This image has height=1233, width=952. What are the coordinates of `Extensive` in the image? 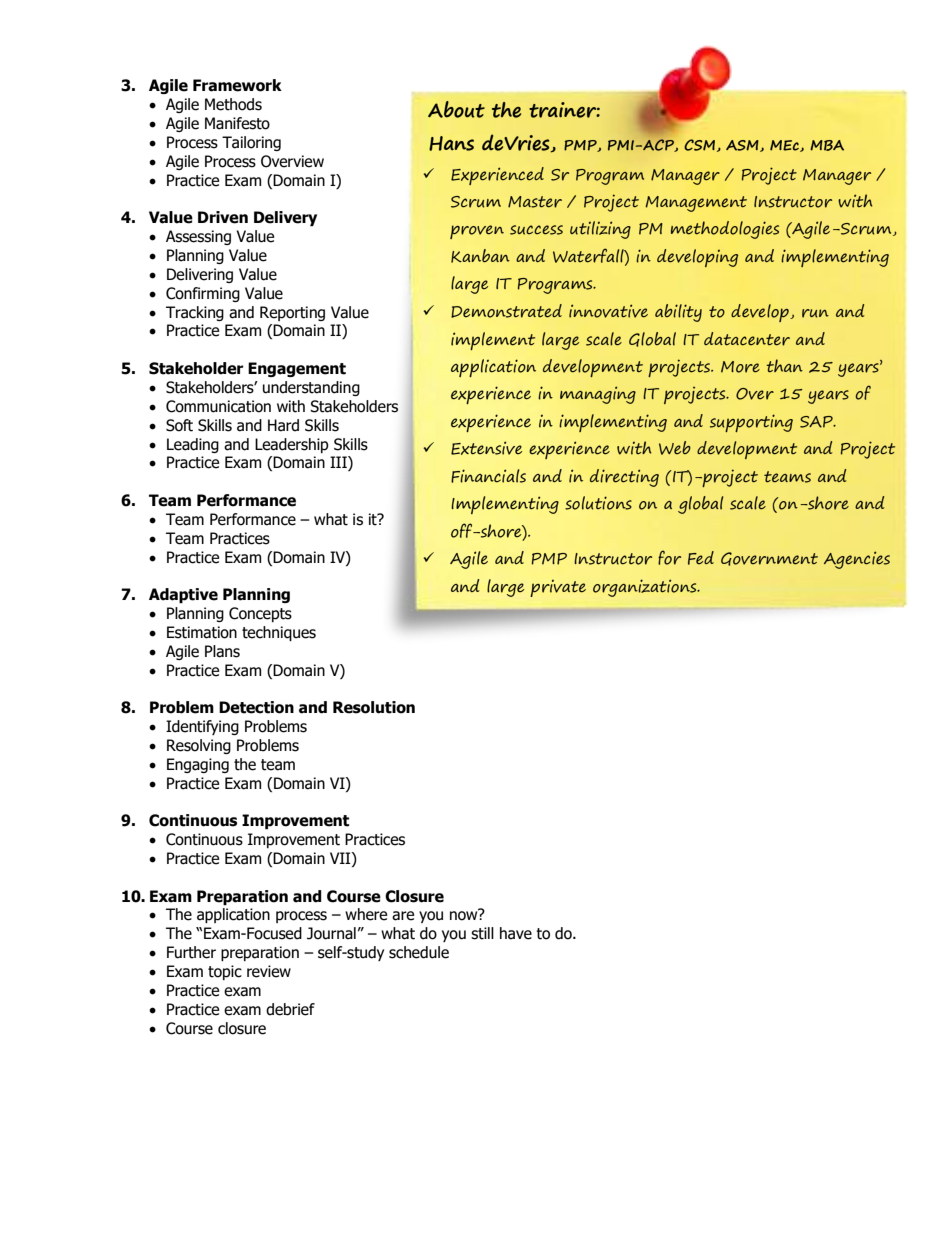 It's located at (486, 448).
